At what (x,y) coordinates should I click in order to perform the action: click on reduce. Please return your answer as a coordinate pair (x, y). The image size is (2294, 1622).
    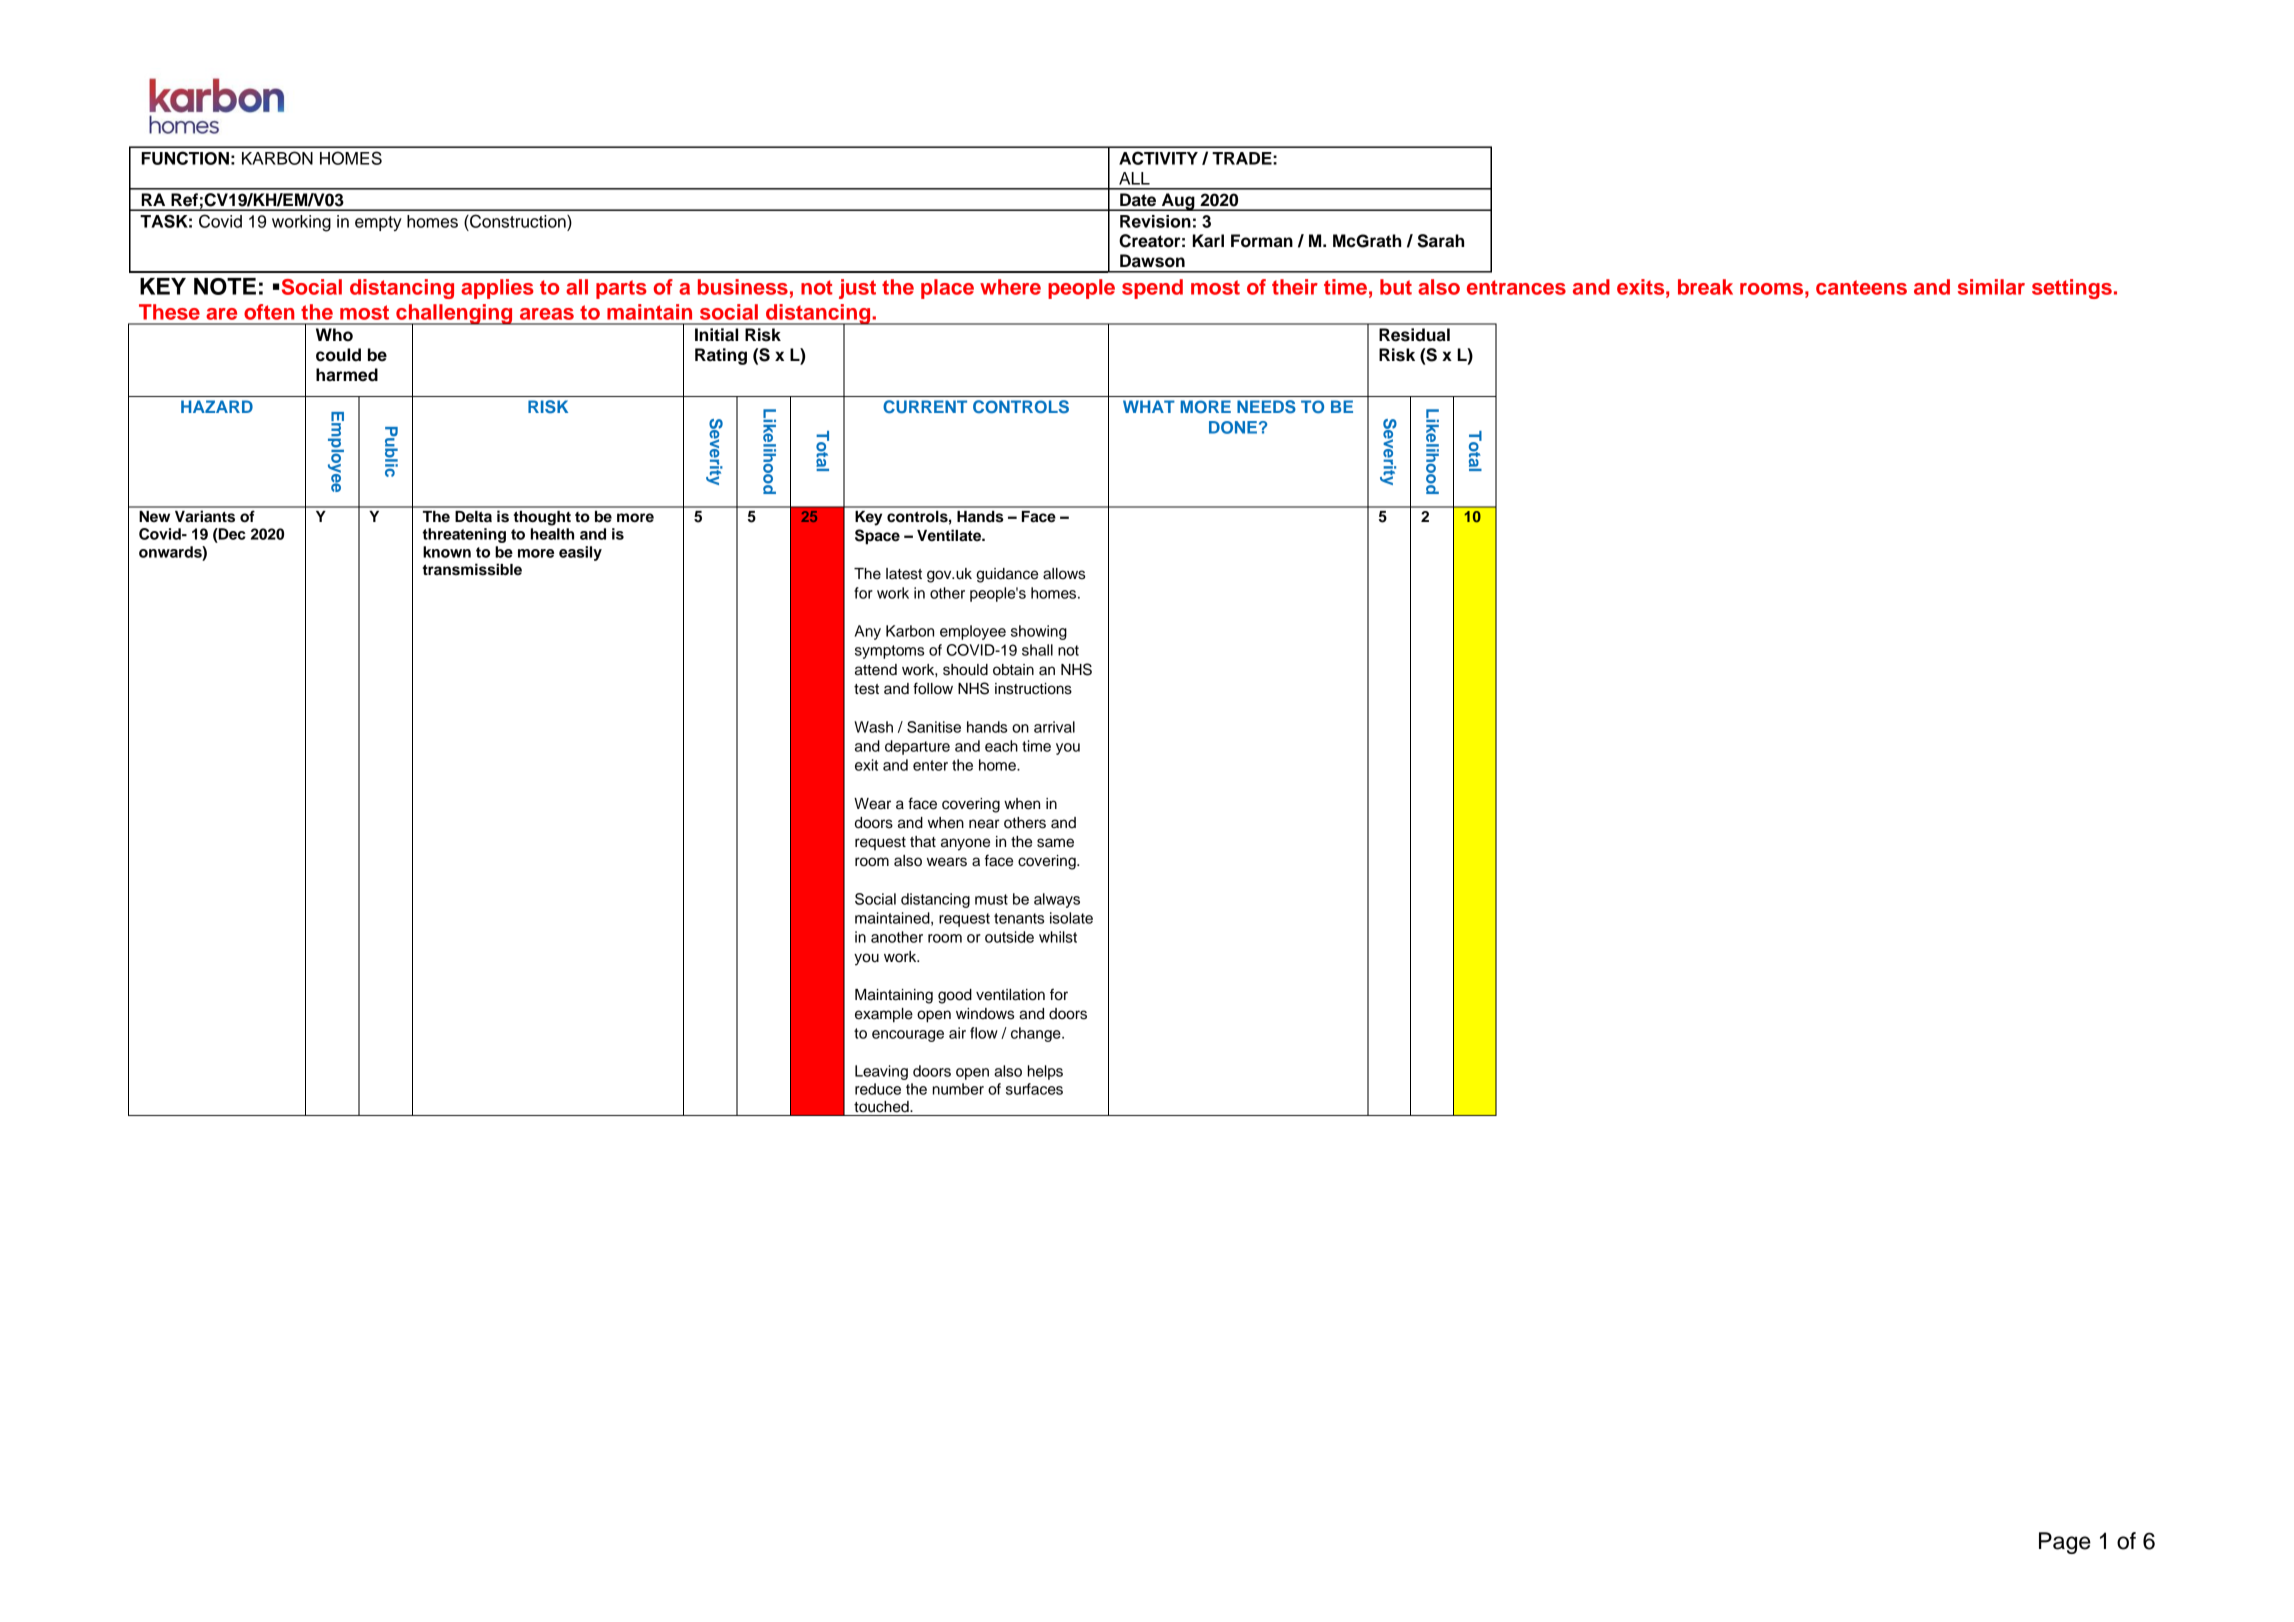
    Looking at the image, I should click on (878, 1089).
